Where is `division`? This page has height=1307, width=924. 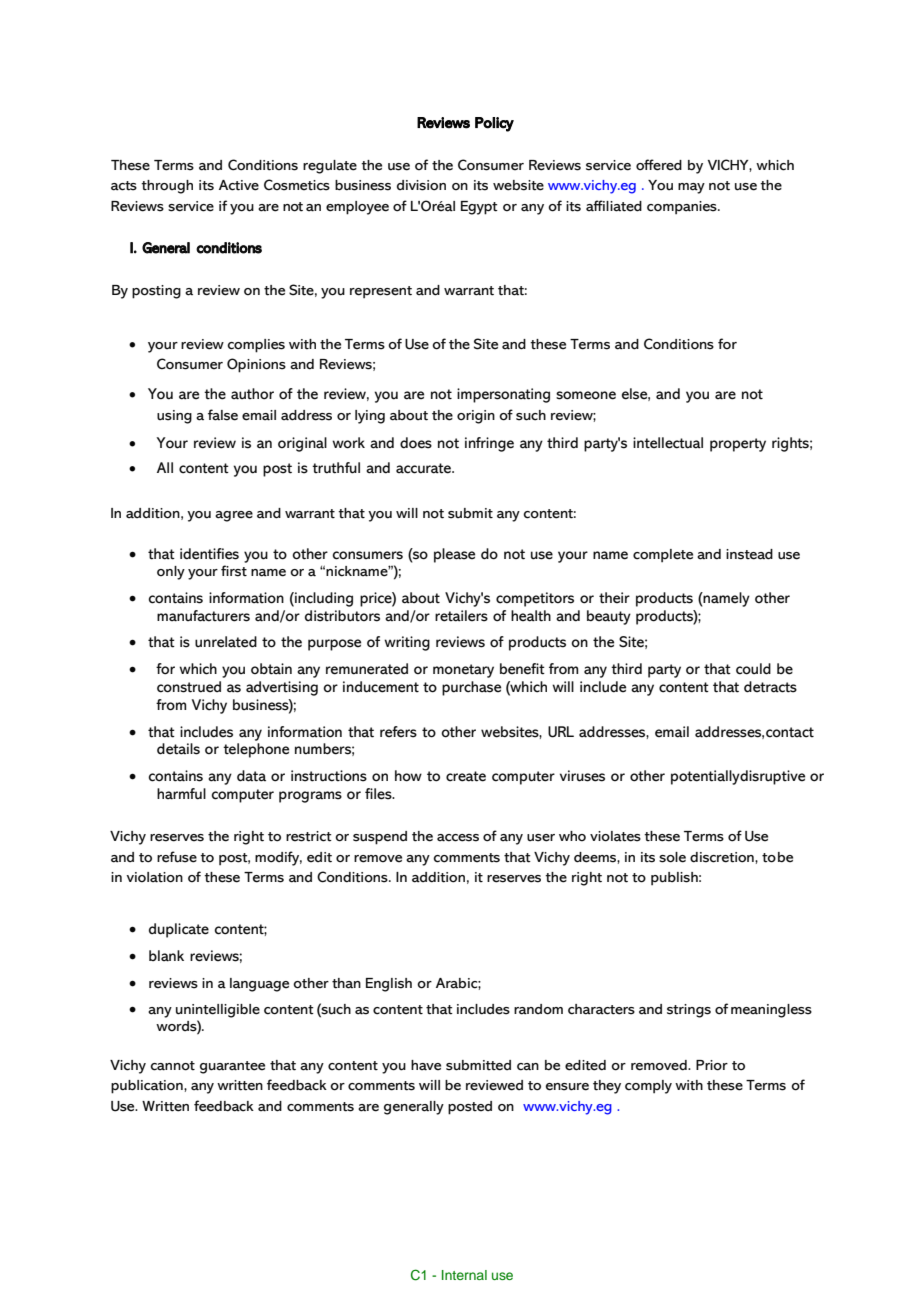
division is located at coordinates (421, 185).
